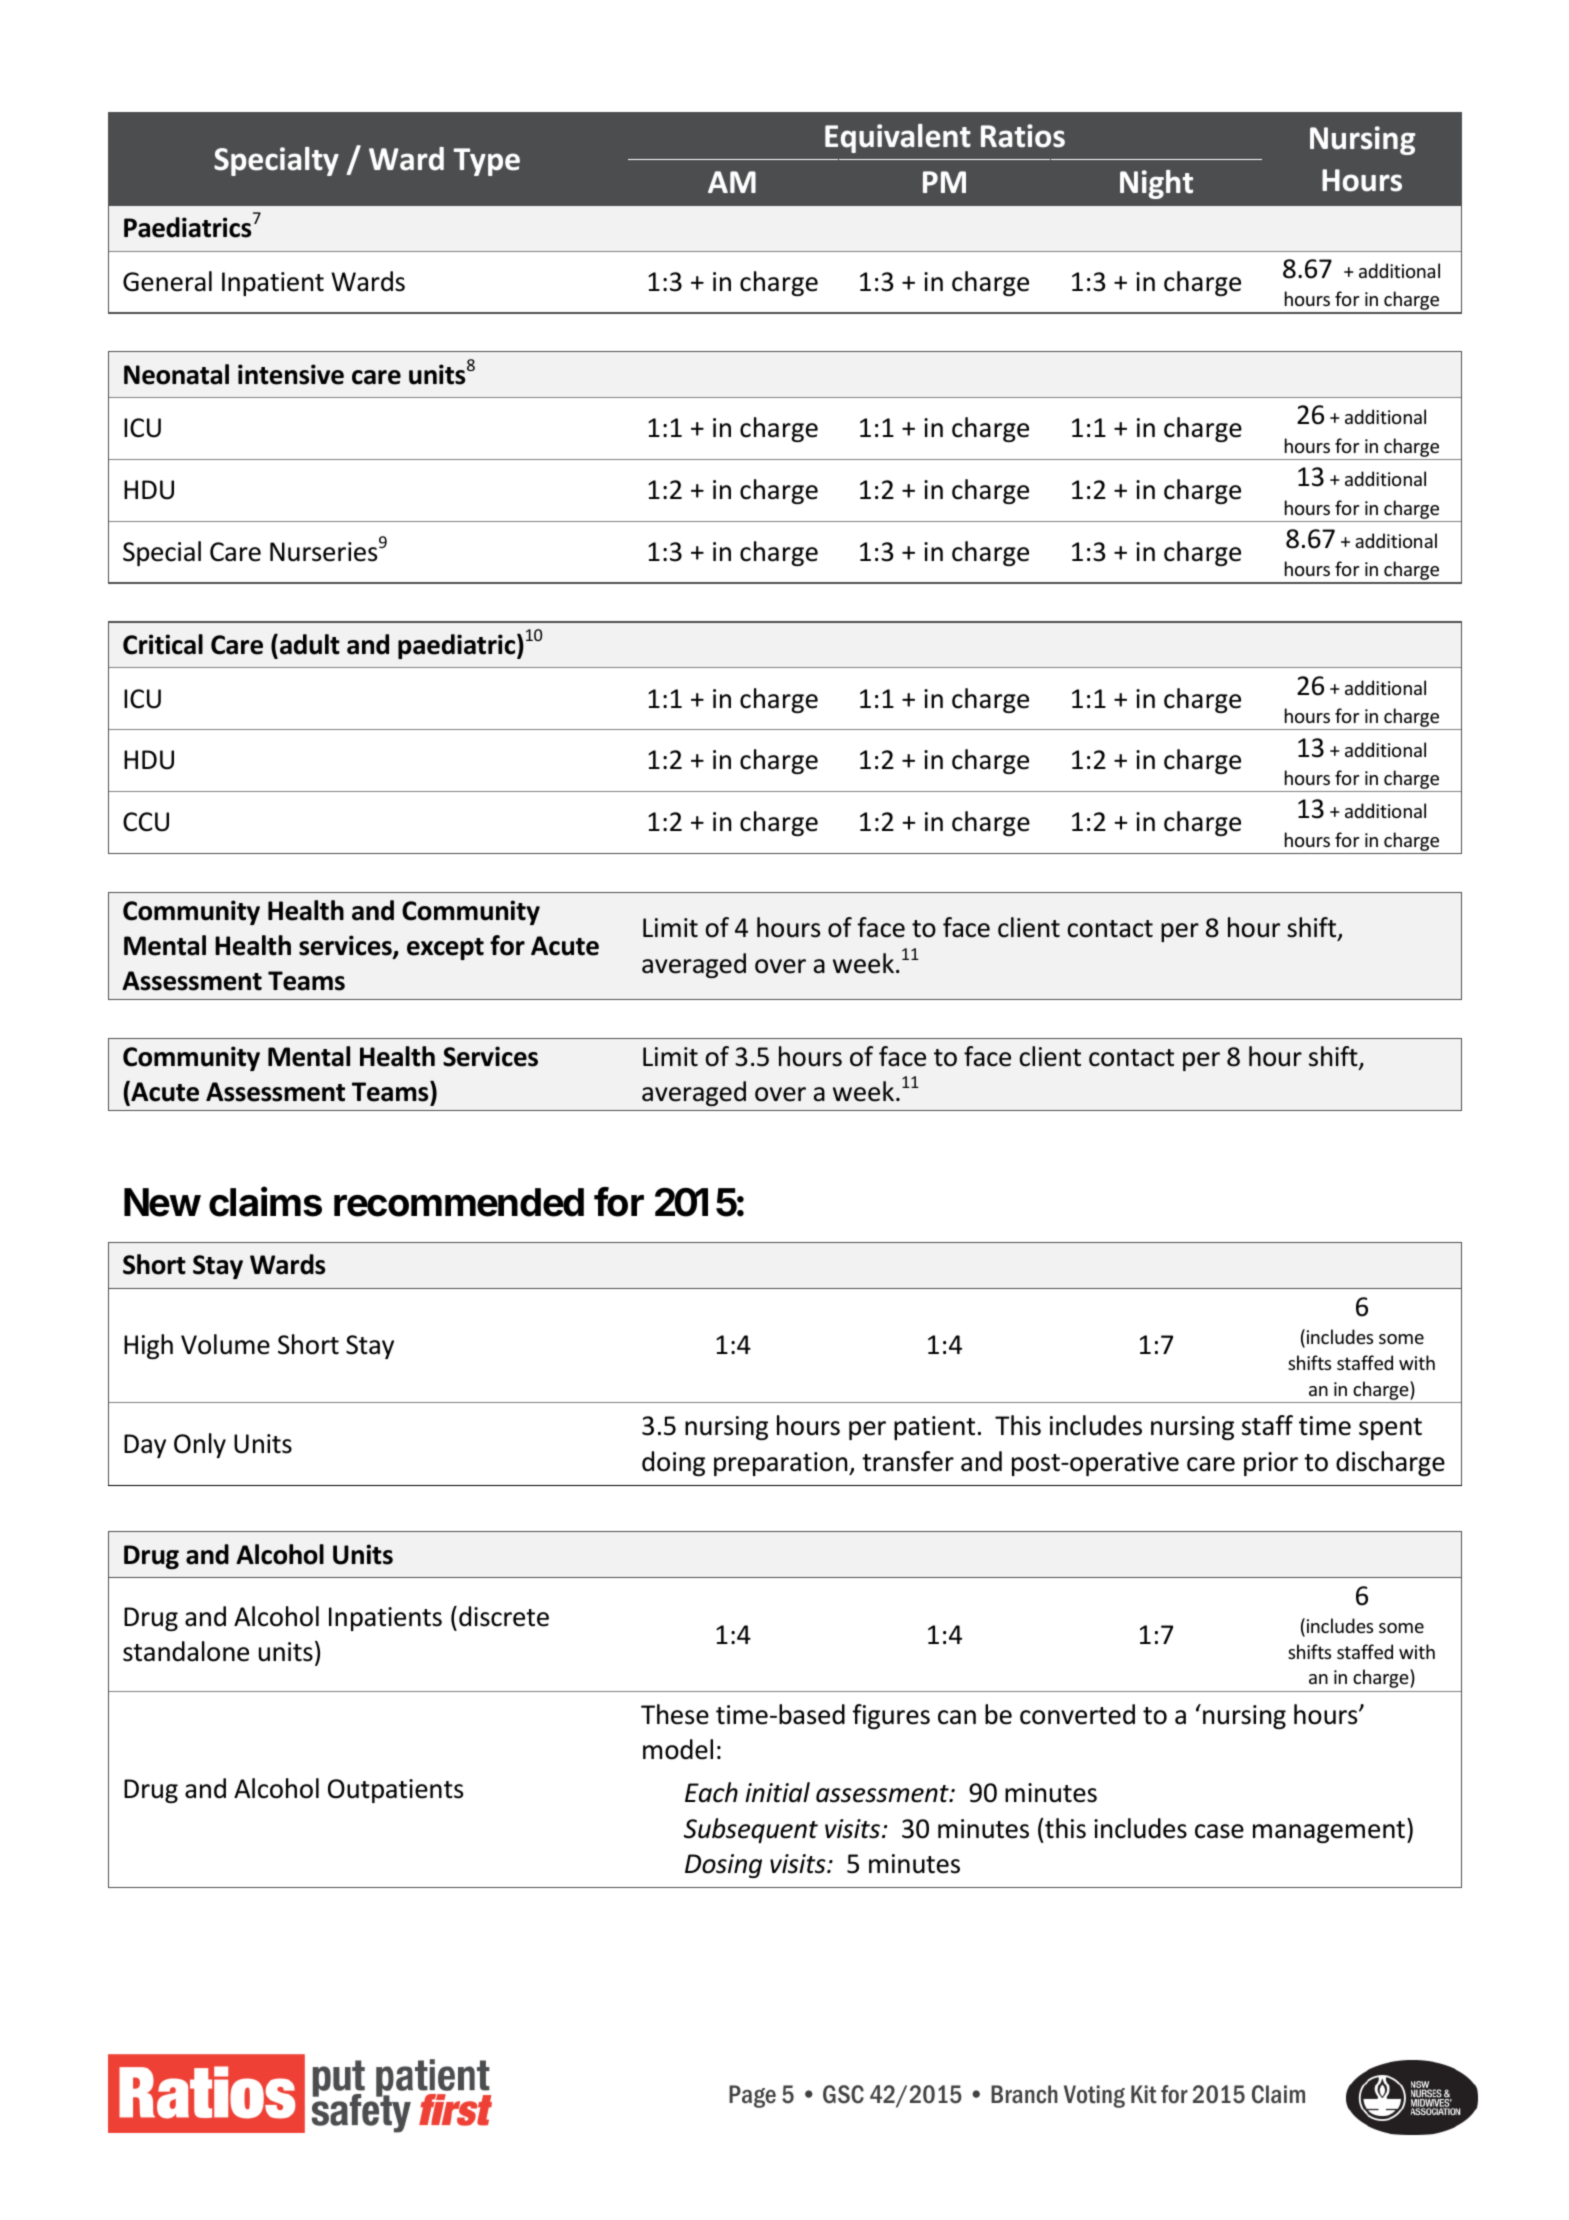  I want to click on preparation, so click(782, 1464).
